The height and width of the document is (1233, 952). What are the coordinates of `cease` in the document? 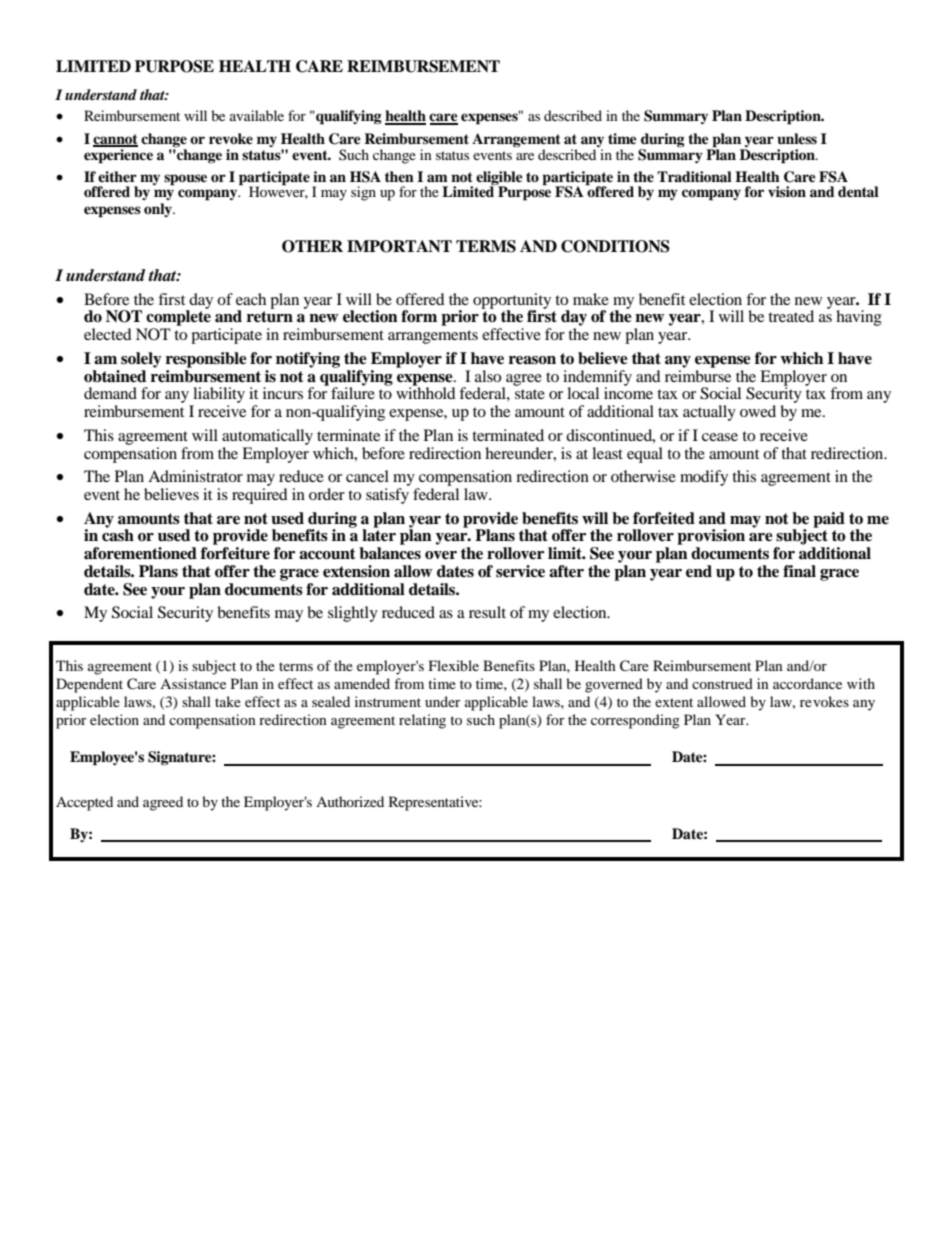 It's located at (720, 437).
